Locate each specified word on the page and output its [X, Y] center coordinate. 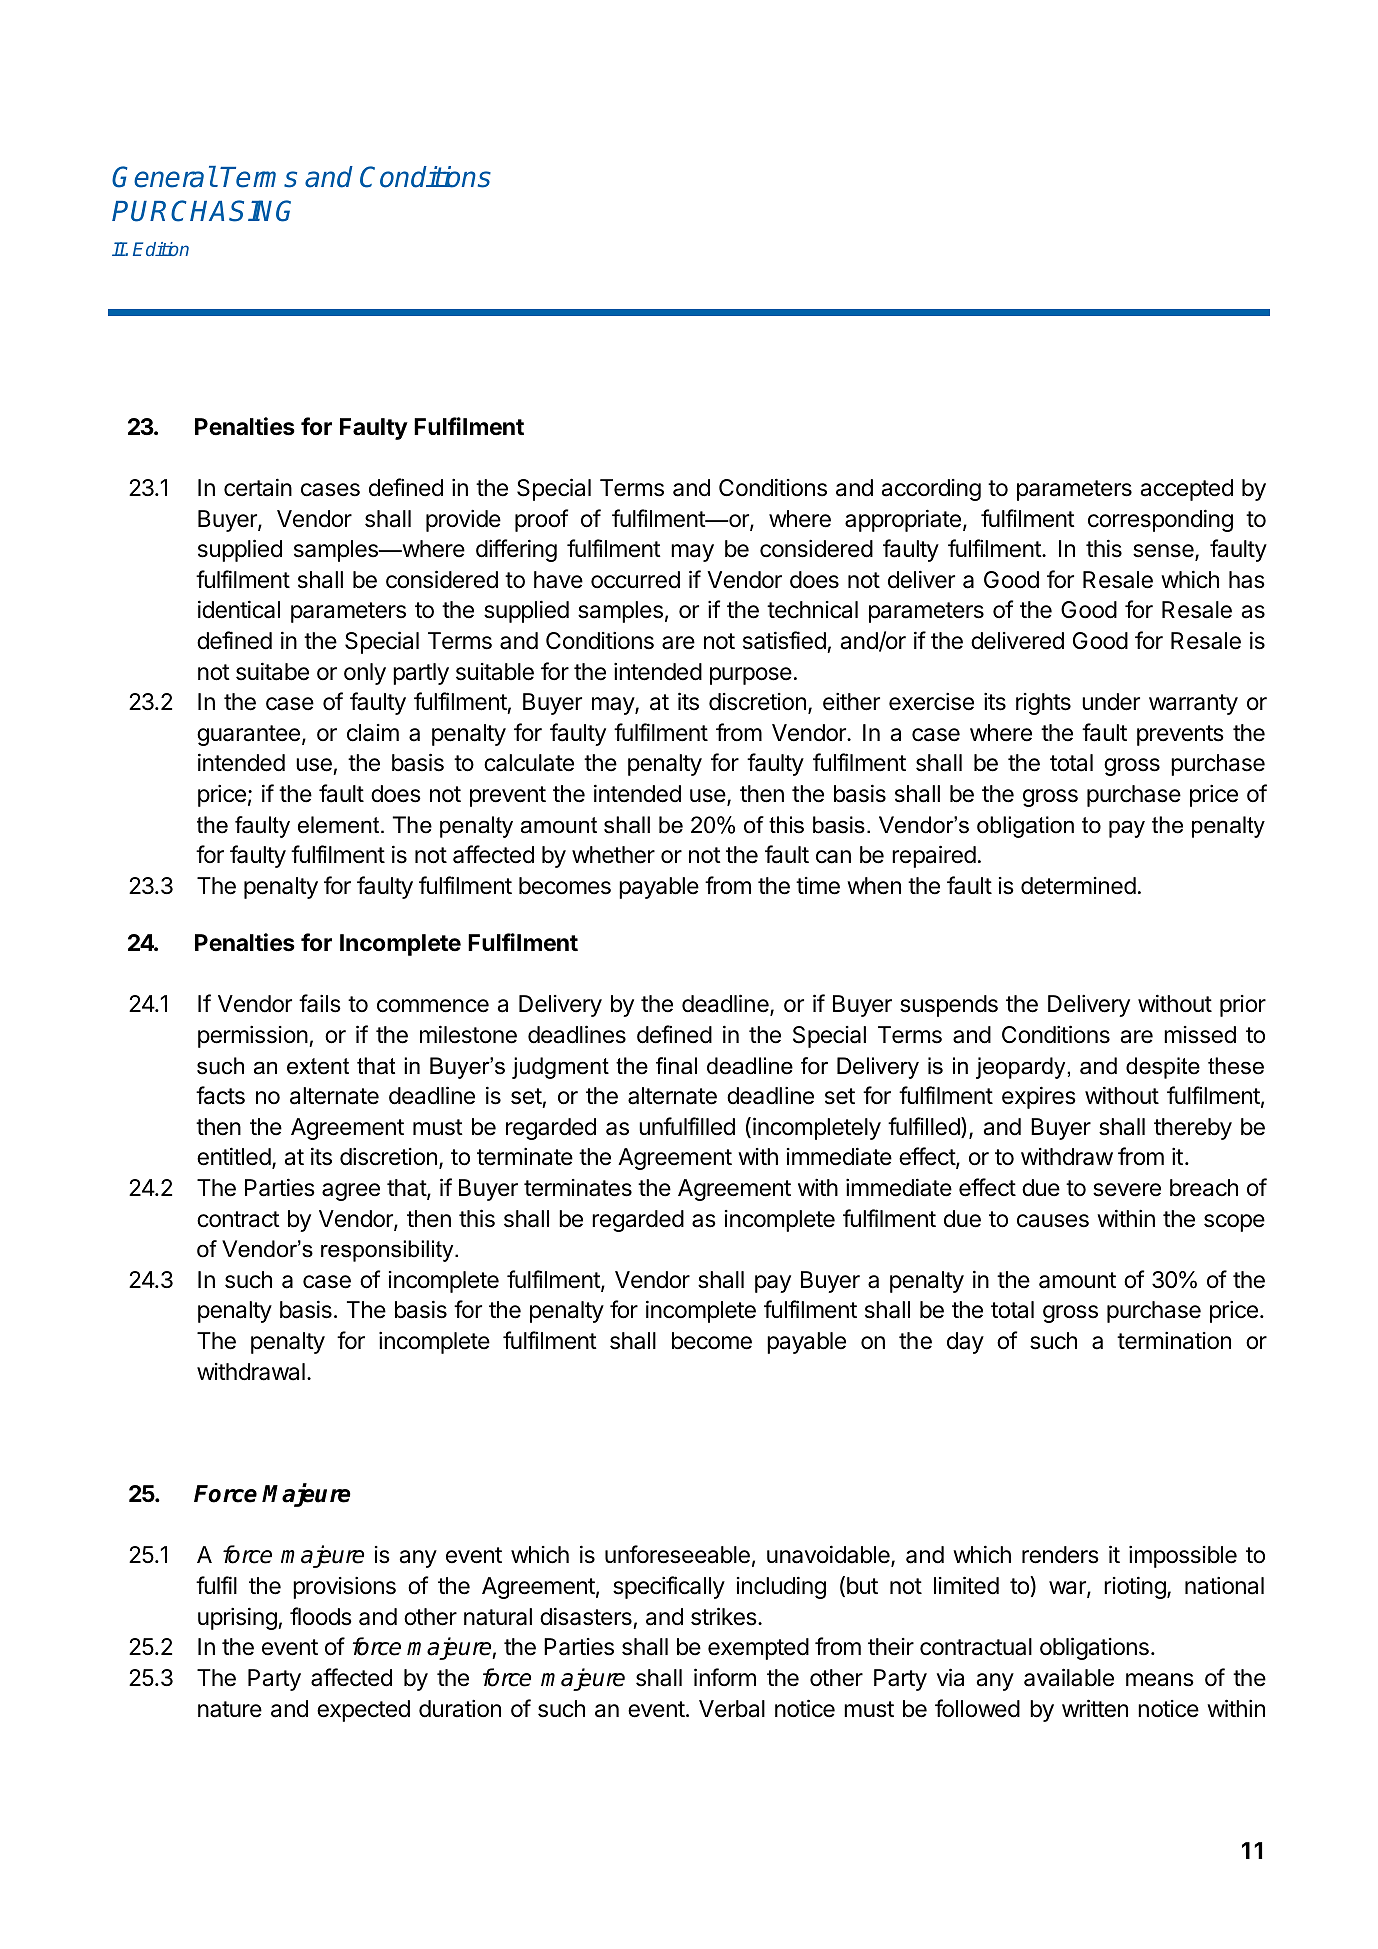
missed [1200, 1035]
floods [321, 1616]
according [931, 490]
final [676, 1066]
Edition [161, 249]
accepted [1187, 490]
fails [320, 1003]
